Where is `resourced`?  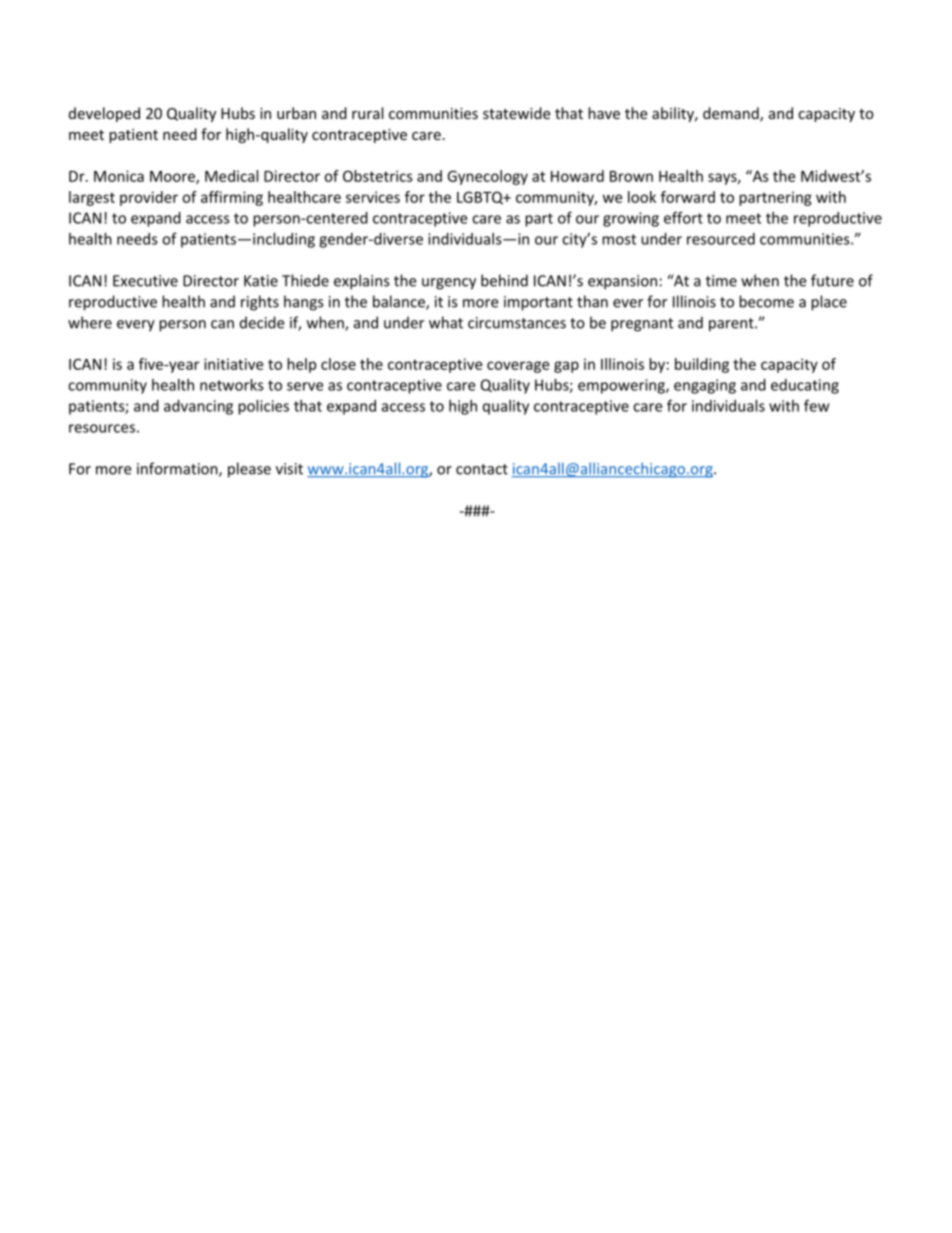
resourced is located at coordinates (721, 239).
